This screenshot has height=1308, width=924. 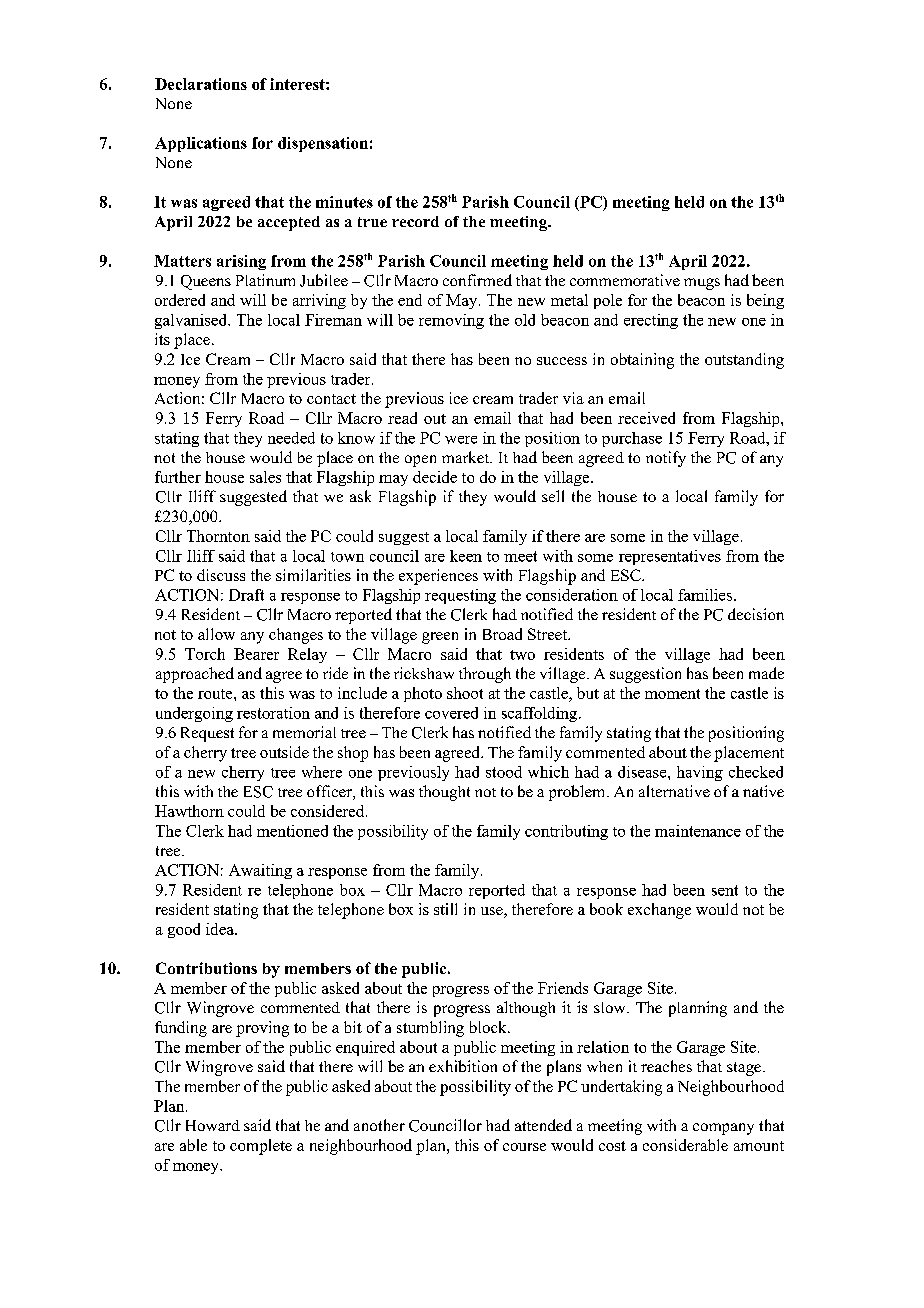 What do you see at coordinates (445, 909) in the screenshot?
I see `still` at bounding box center [445, 909].
